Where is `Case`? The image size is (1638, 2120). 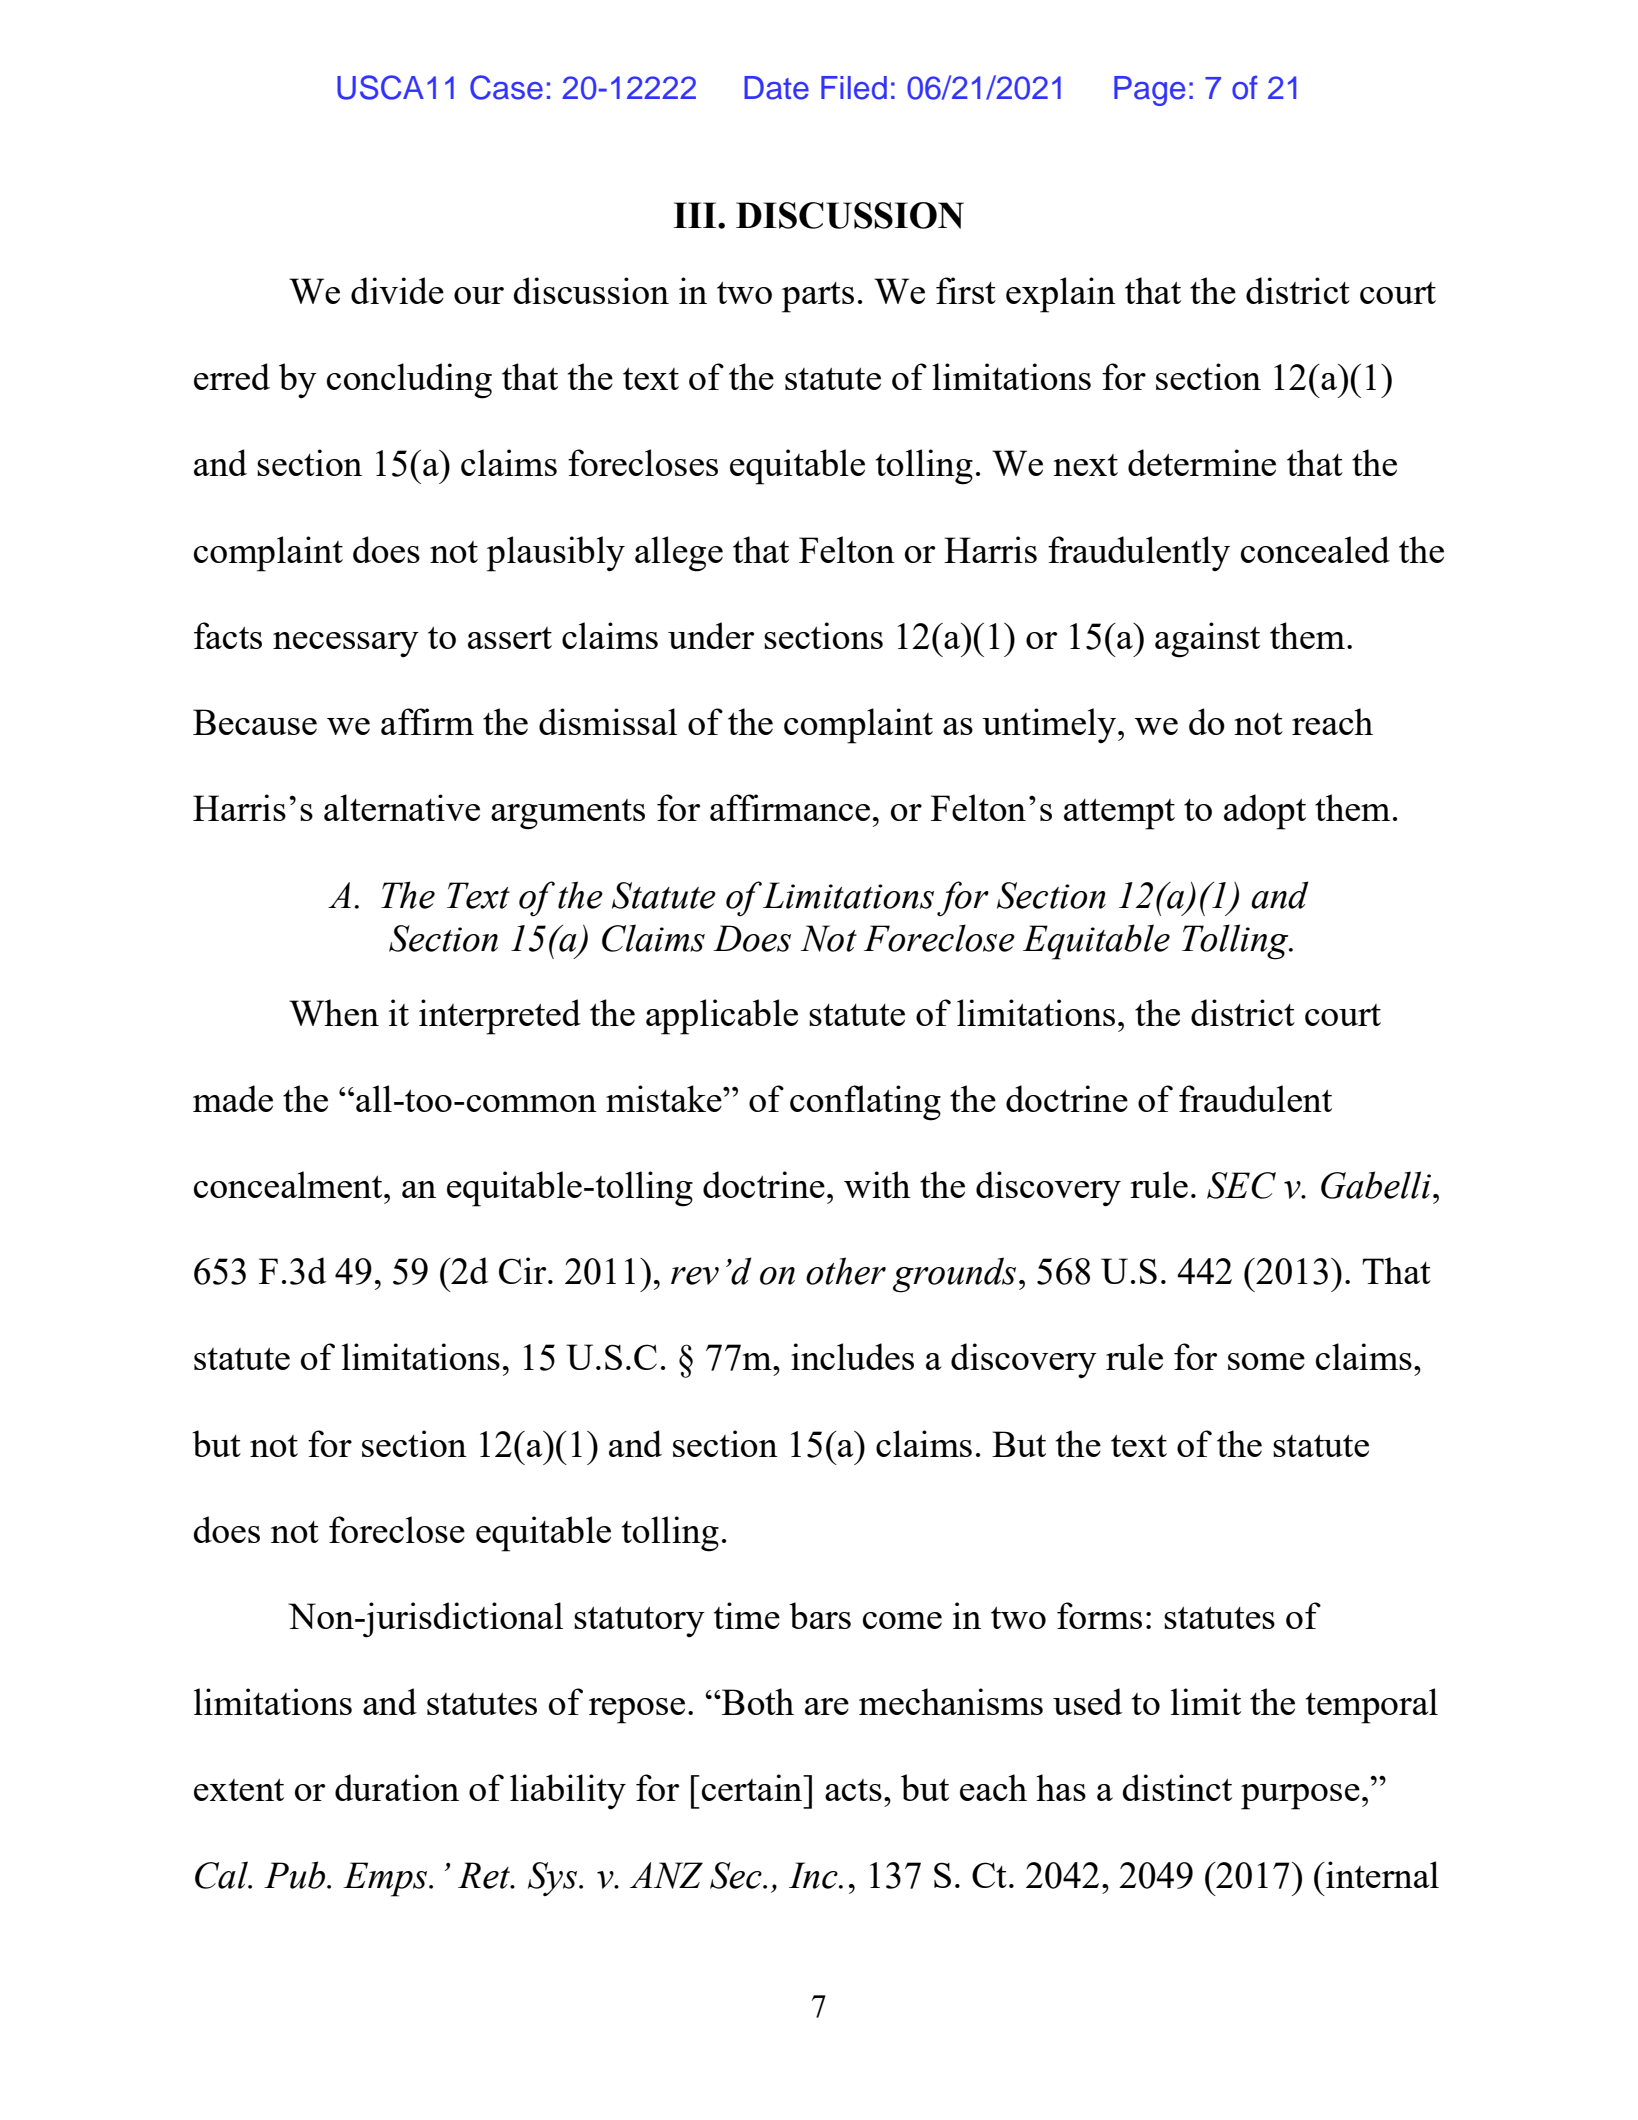 Case is located at coordinates (506, 87).
